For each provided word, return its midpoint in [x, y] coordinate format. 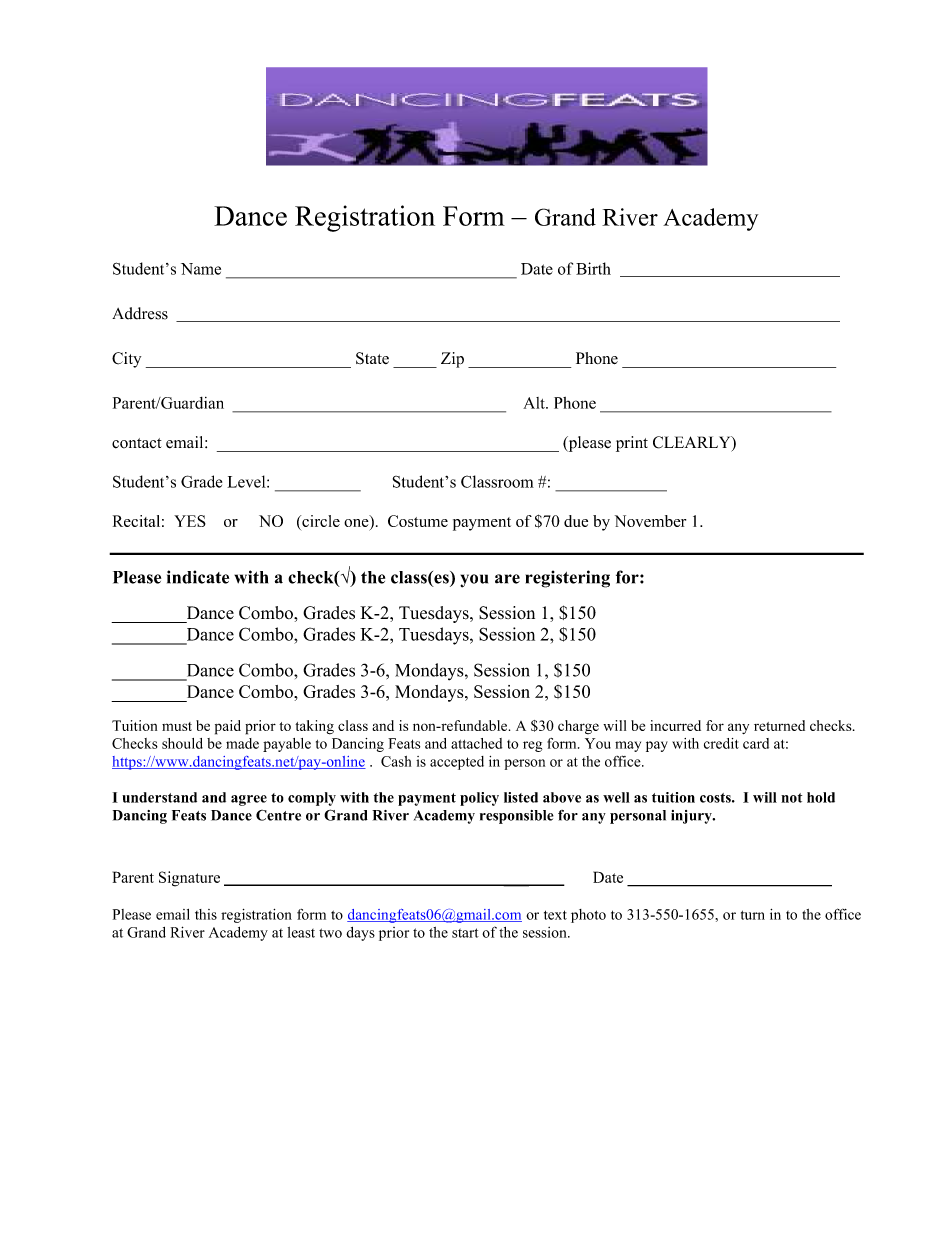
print [632, 444]
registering [568, 579]
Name [201, 269]
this [206, 914]
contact [137, 443]
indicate [198, 577]
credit [721, 743]
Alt [535, 403]
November [650, 521]
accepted [457, 763]
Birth [593, 268]
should [182, 743]
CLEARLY [693, 443]
